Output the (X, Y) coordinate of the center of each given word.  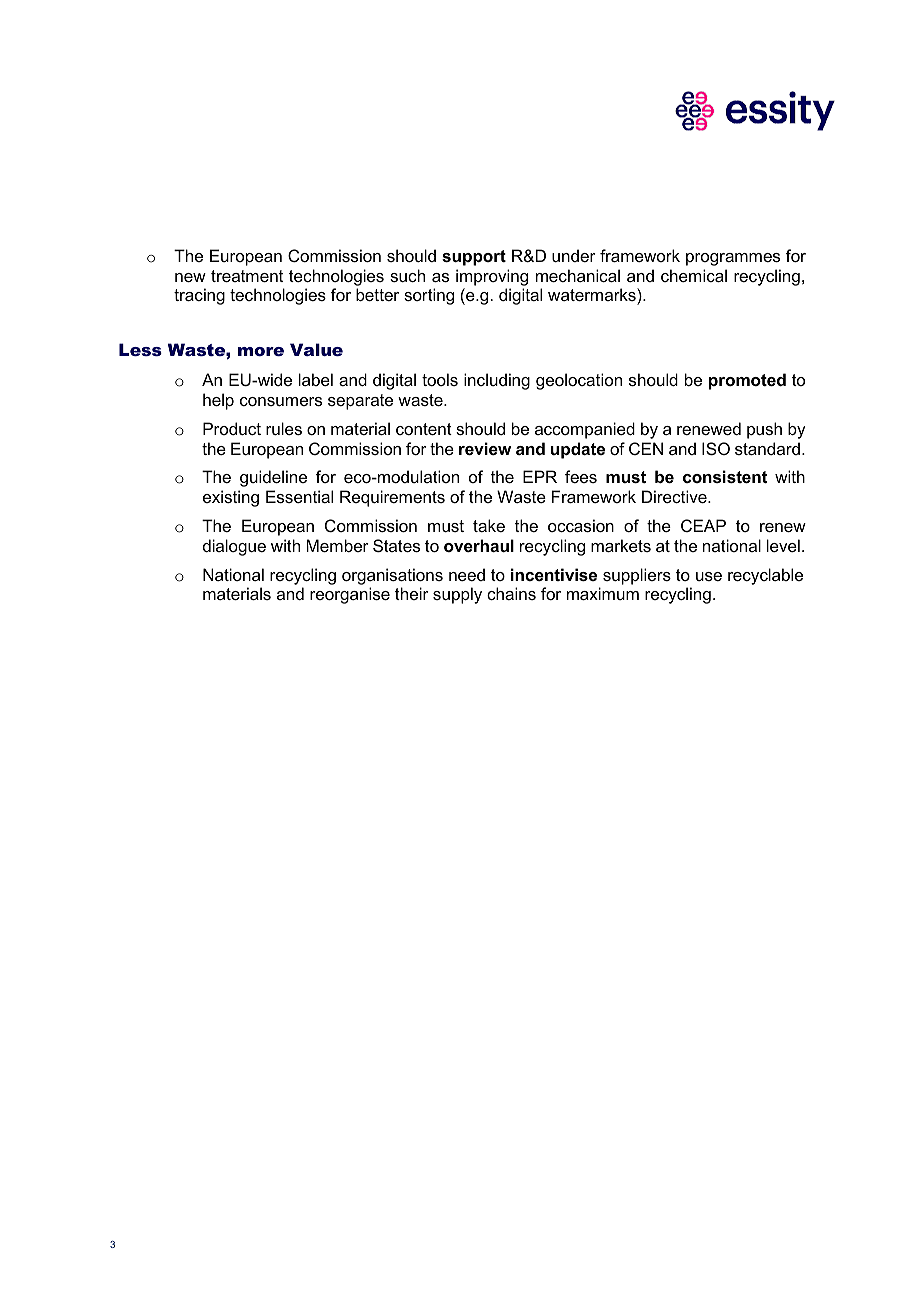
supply (457, 595)
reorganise (350, 595)
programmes (733, 259)
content (424, 429)
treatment (247, 276)
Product (232, 428)
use (709, 576)
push (764, 430)
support (474, 258)
